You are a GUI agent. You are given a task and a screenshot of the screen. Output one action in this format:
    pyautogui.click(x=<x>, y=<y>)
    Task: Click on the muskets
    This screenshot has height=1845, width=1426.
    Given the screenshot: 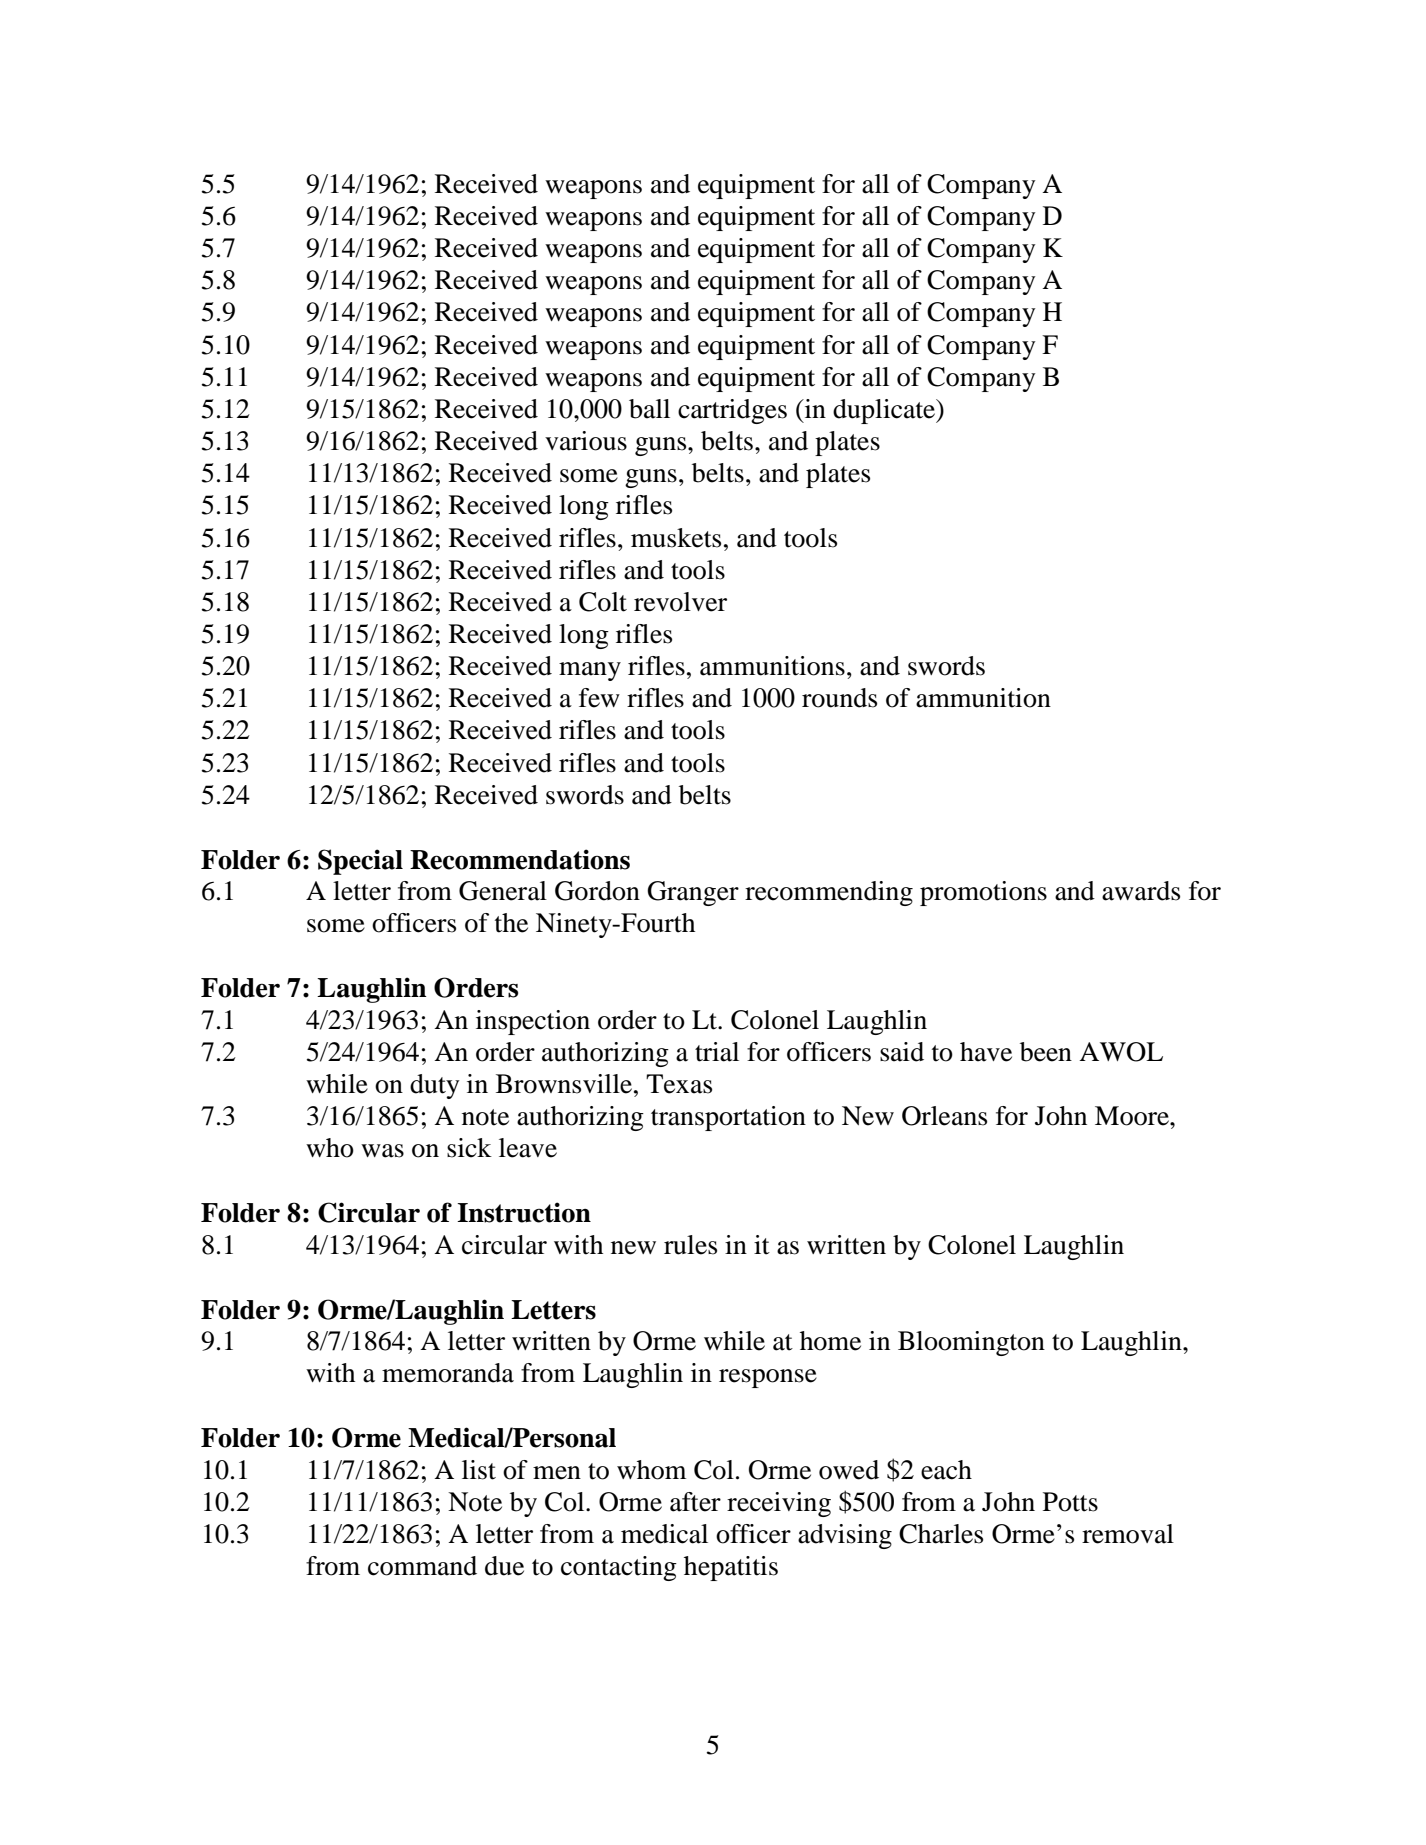 What is the action you would take?
    pyautogui.click(x=676, y=538)
